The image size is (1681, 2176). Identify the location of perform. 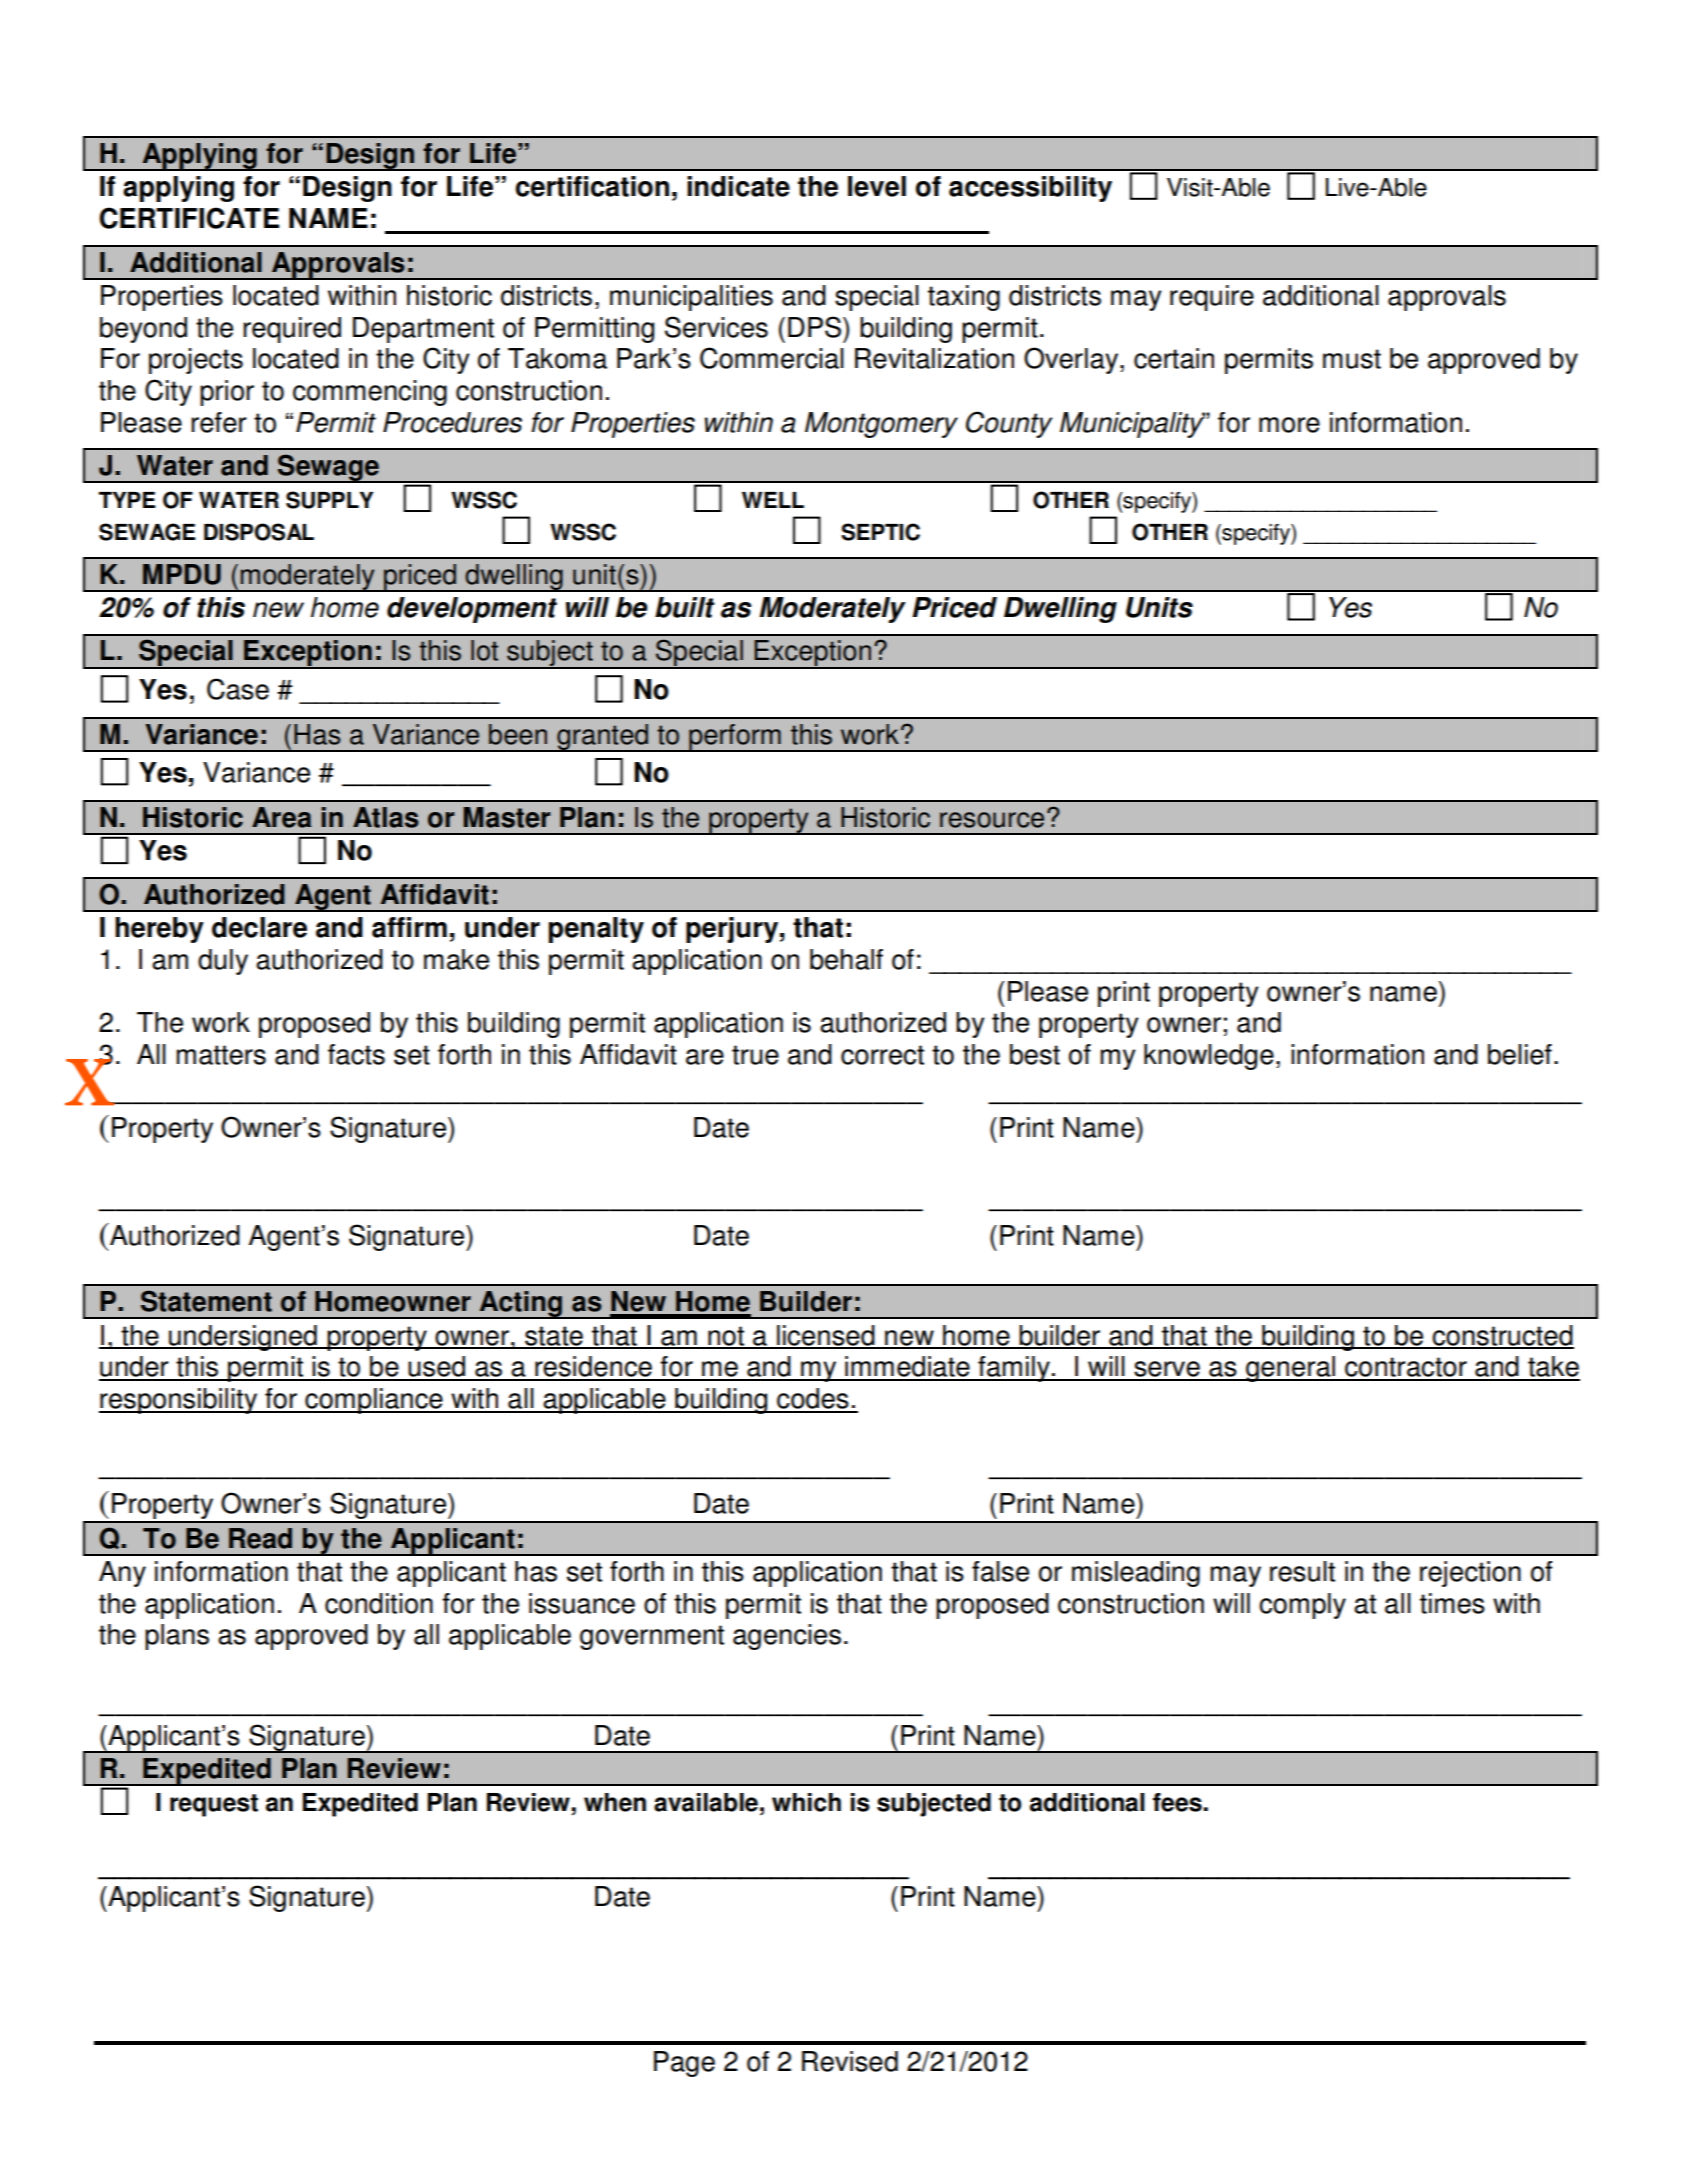
(735, 738).
